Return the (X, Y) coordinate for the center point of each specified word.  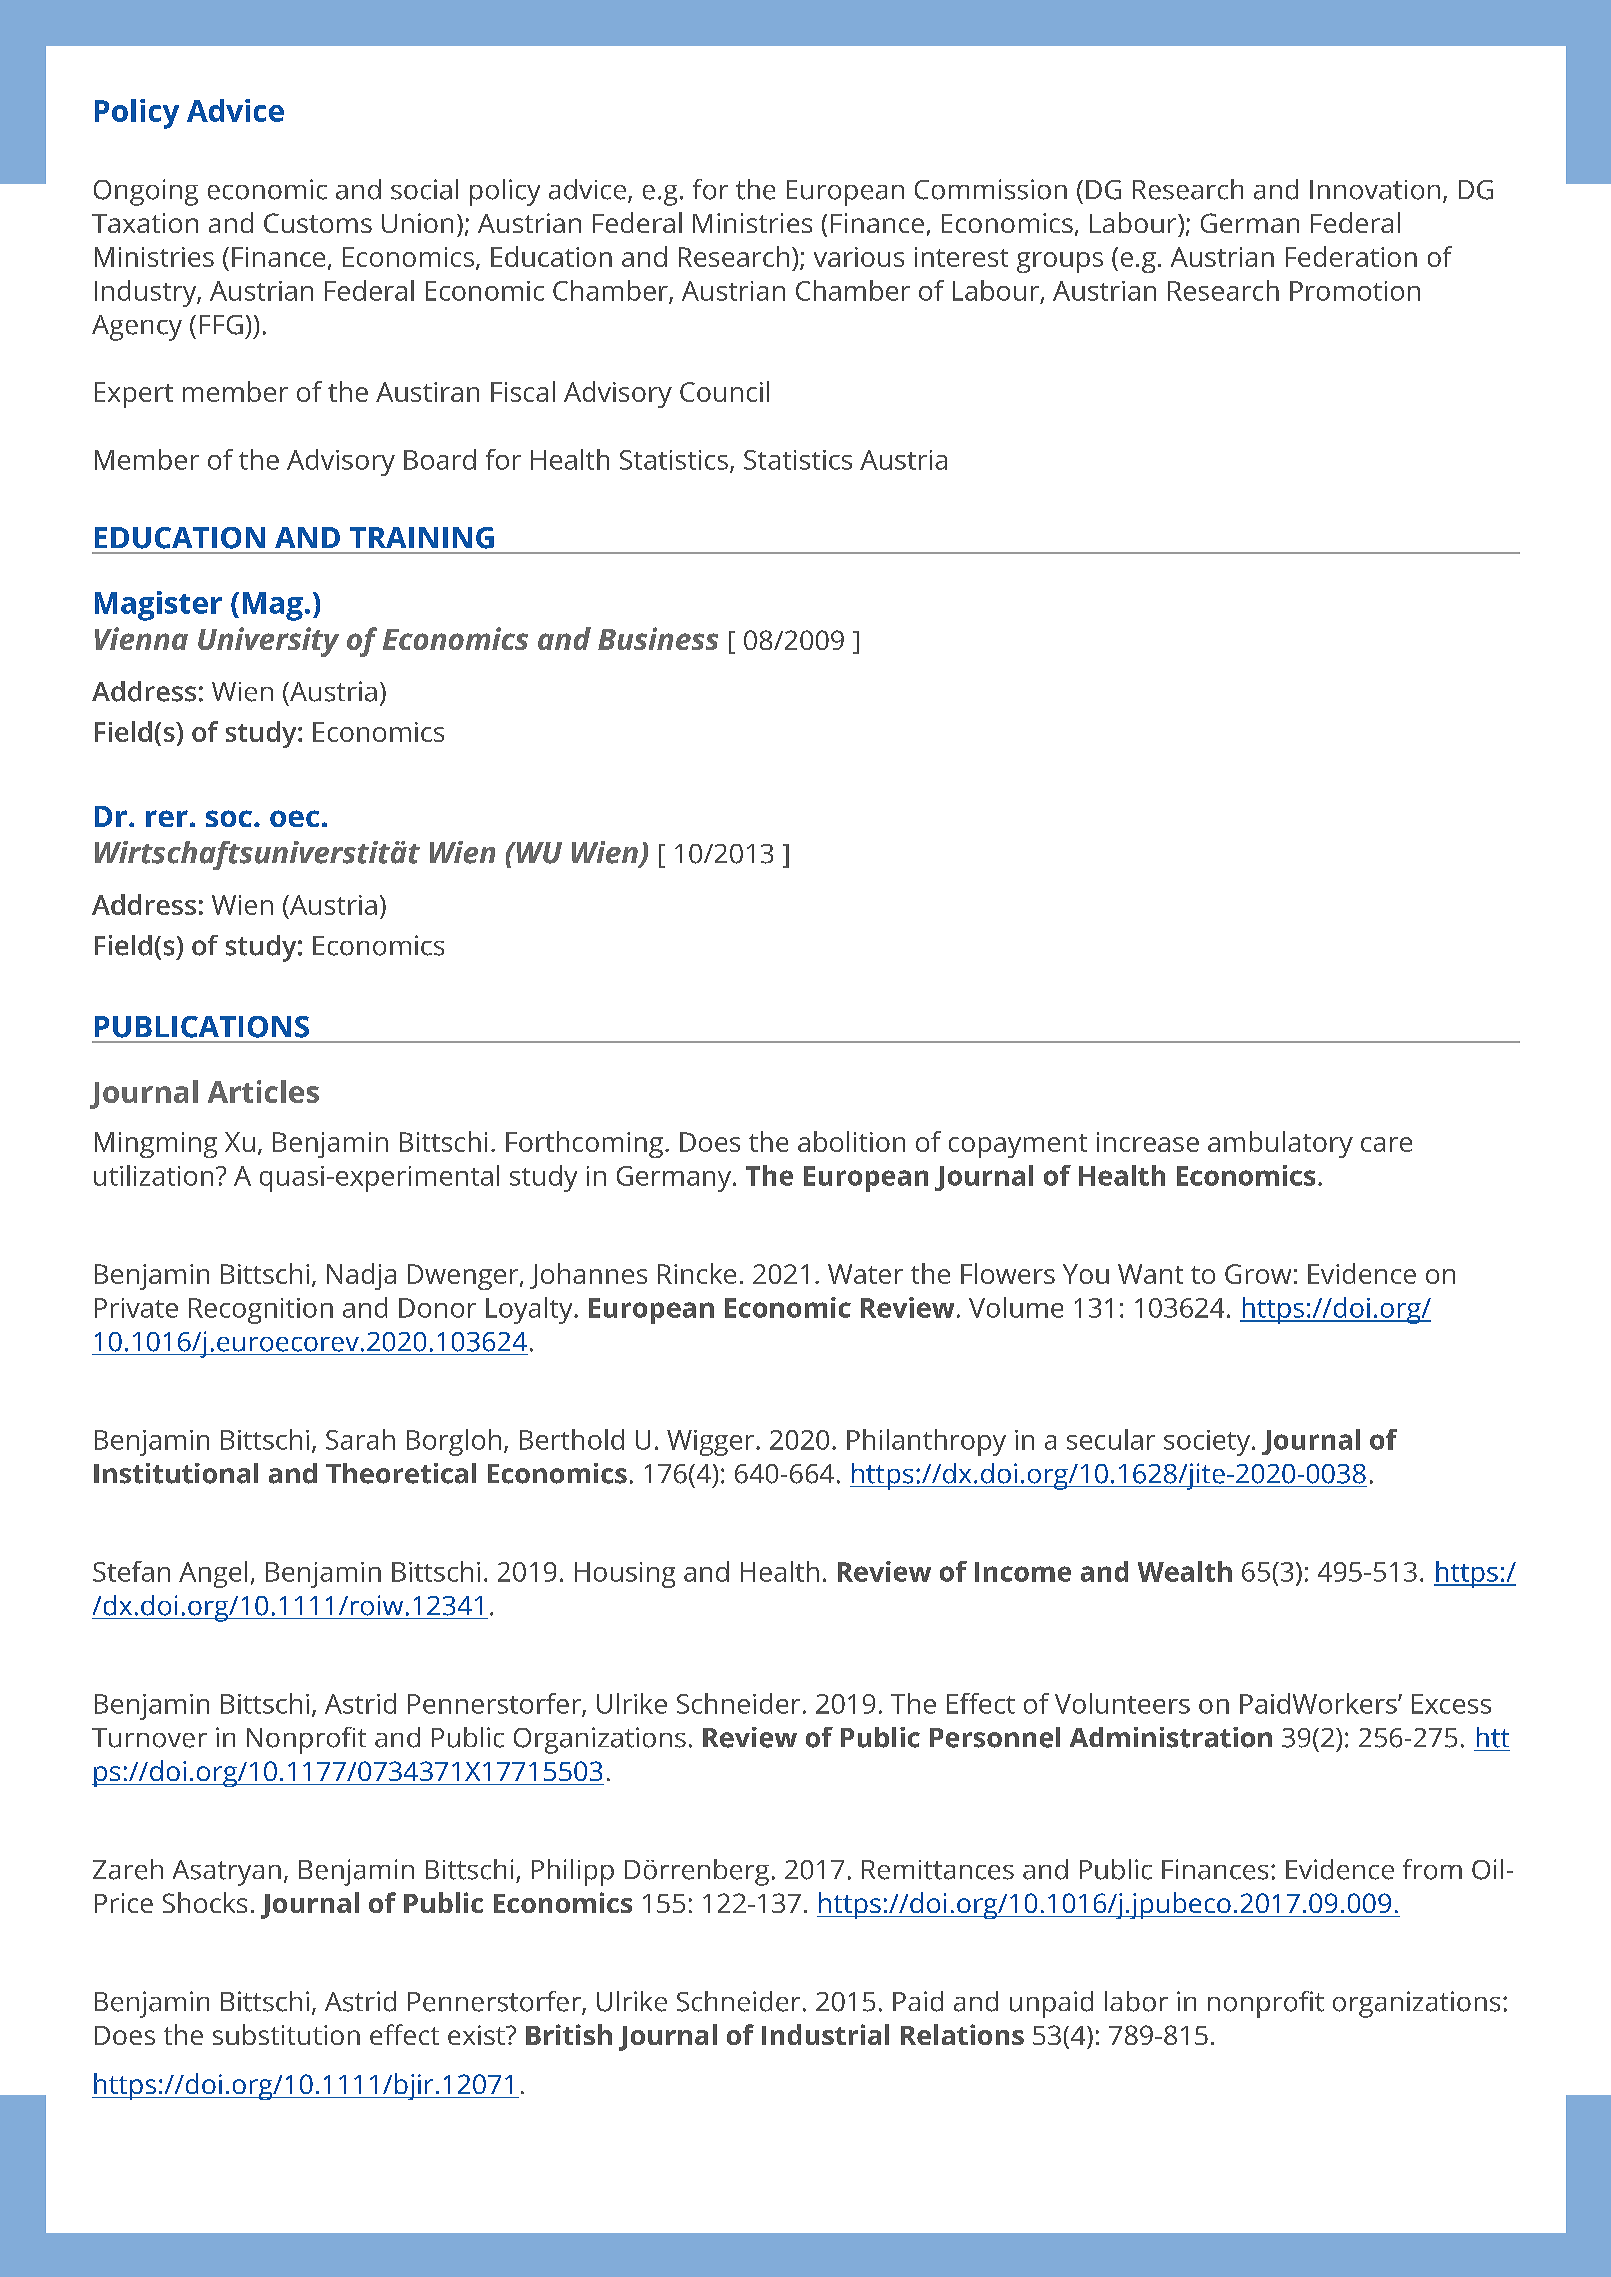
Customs (318, 223)
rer (167, 818)
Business (658, 638)
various (859, 257)
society (1207, 1443)
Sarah (360, 1439)
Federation (1351, 256)
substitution (286, 2034)
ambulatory (1280, 1144)
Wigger (712, 1443)
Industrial (825, 2034)
